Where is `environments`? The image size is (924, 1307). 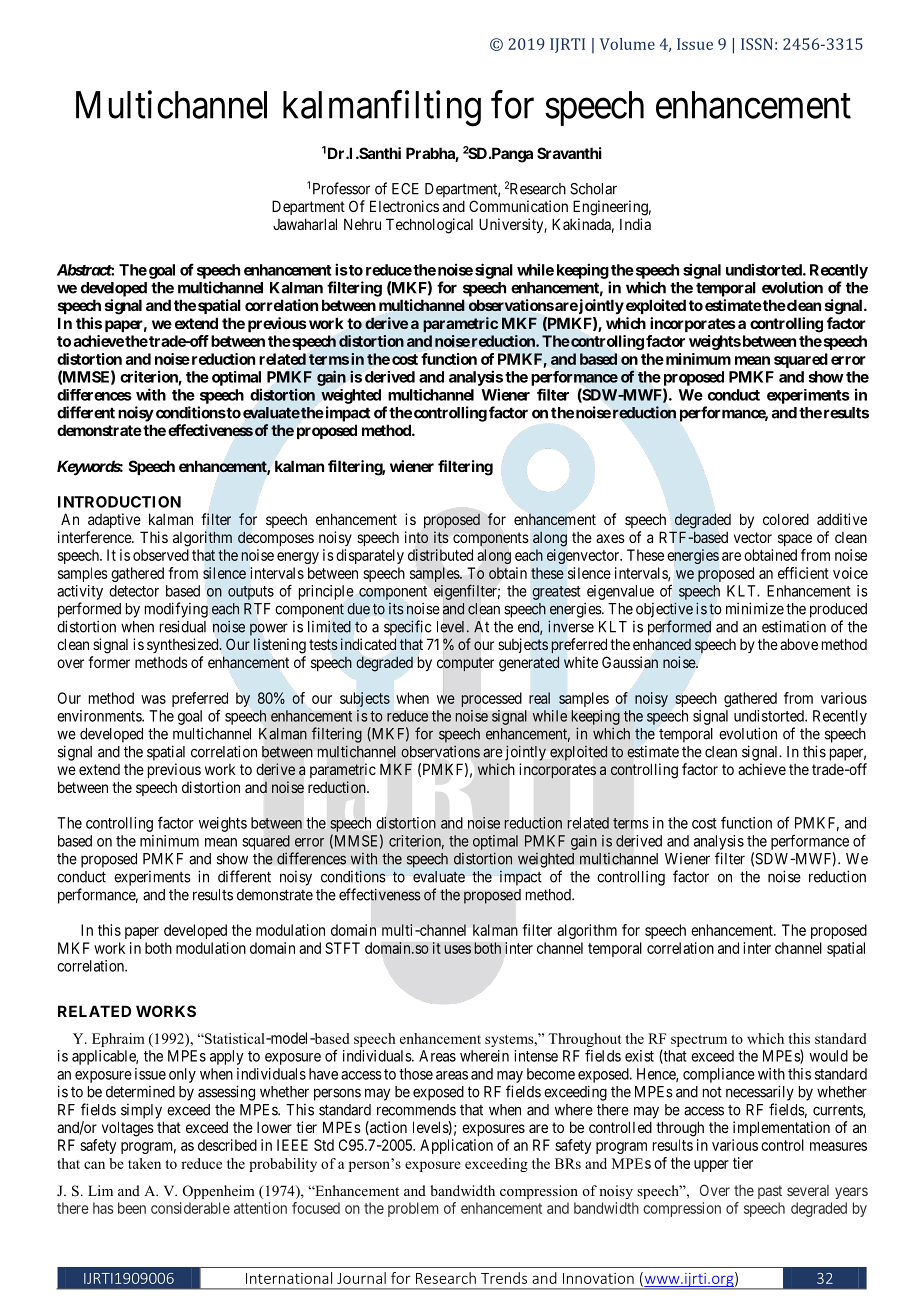 environments is located at coordinates (100, 716).
